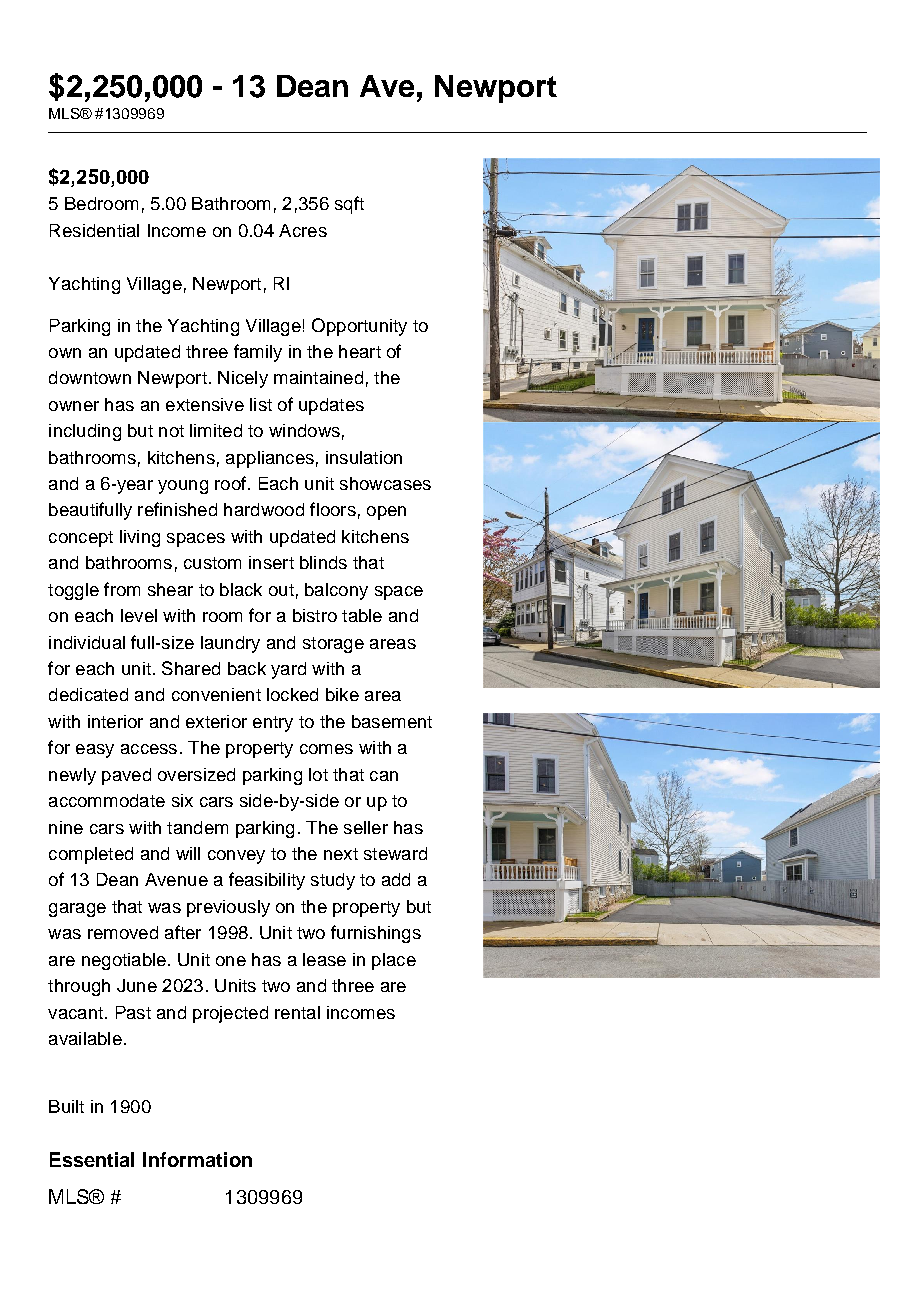 Image resolution: width=924 pixels, height=1308 pixels. I want to click on downtown, so click(90, 377).
